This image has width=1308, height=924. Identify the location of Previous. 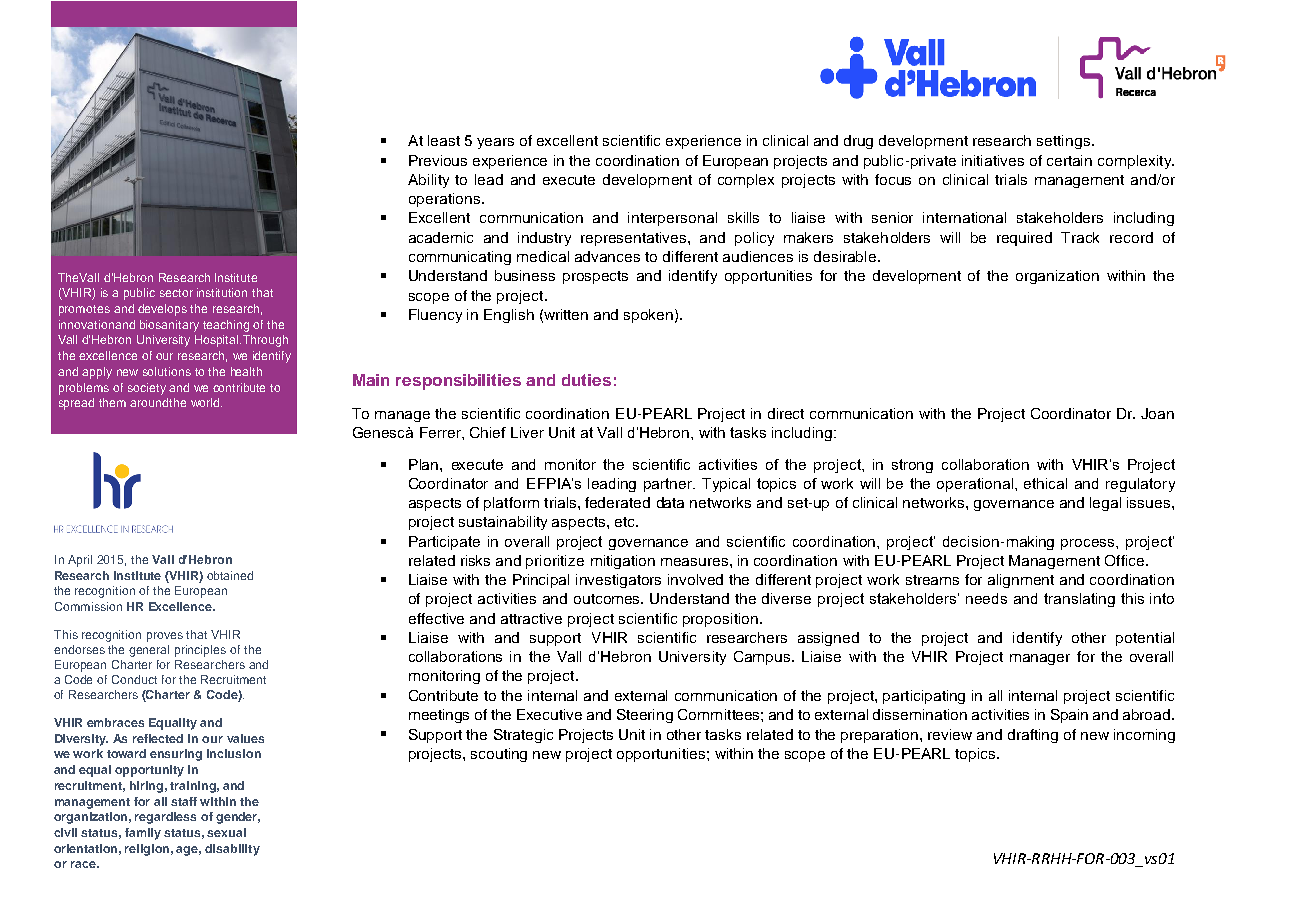
(438, 160).
